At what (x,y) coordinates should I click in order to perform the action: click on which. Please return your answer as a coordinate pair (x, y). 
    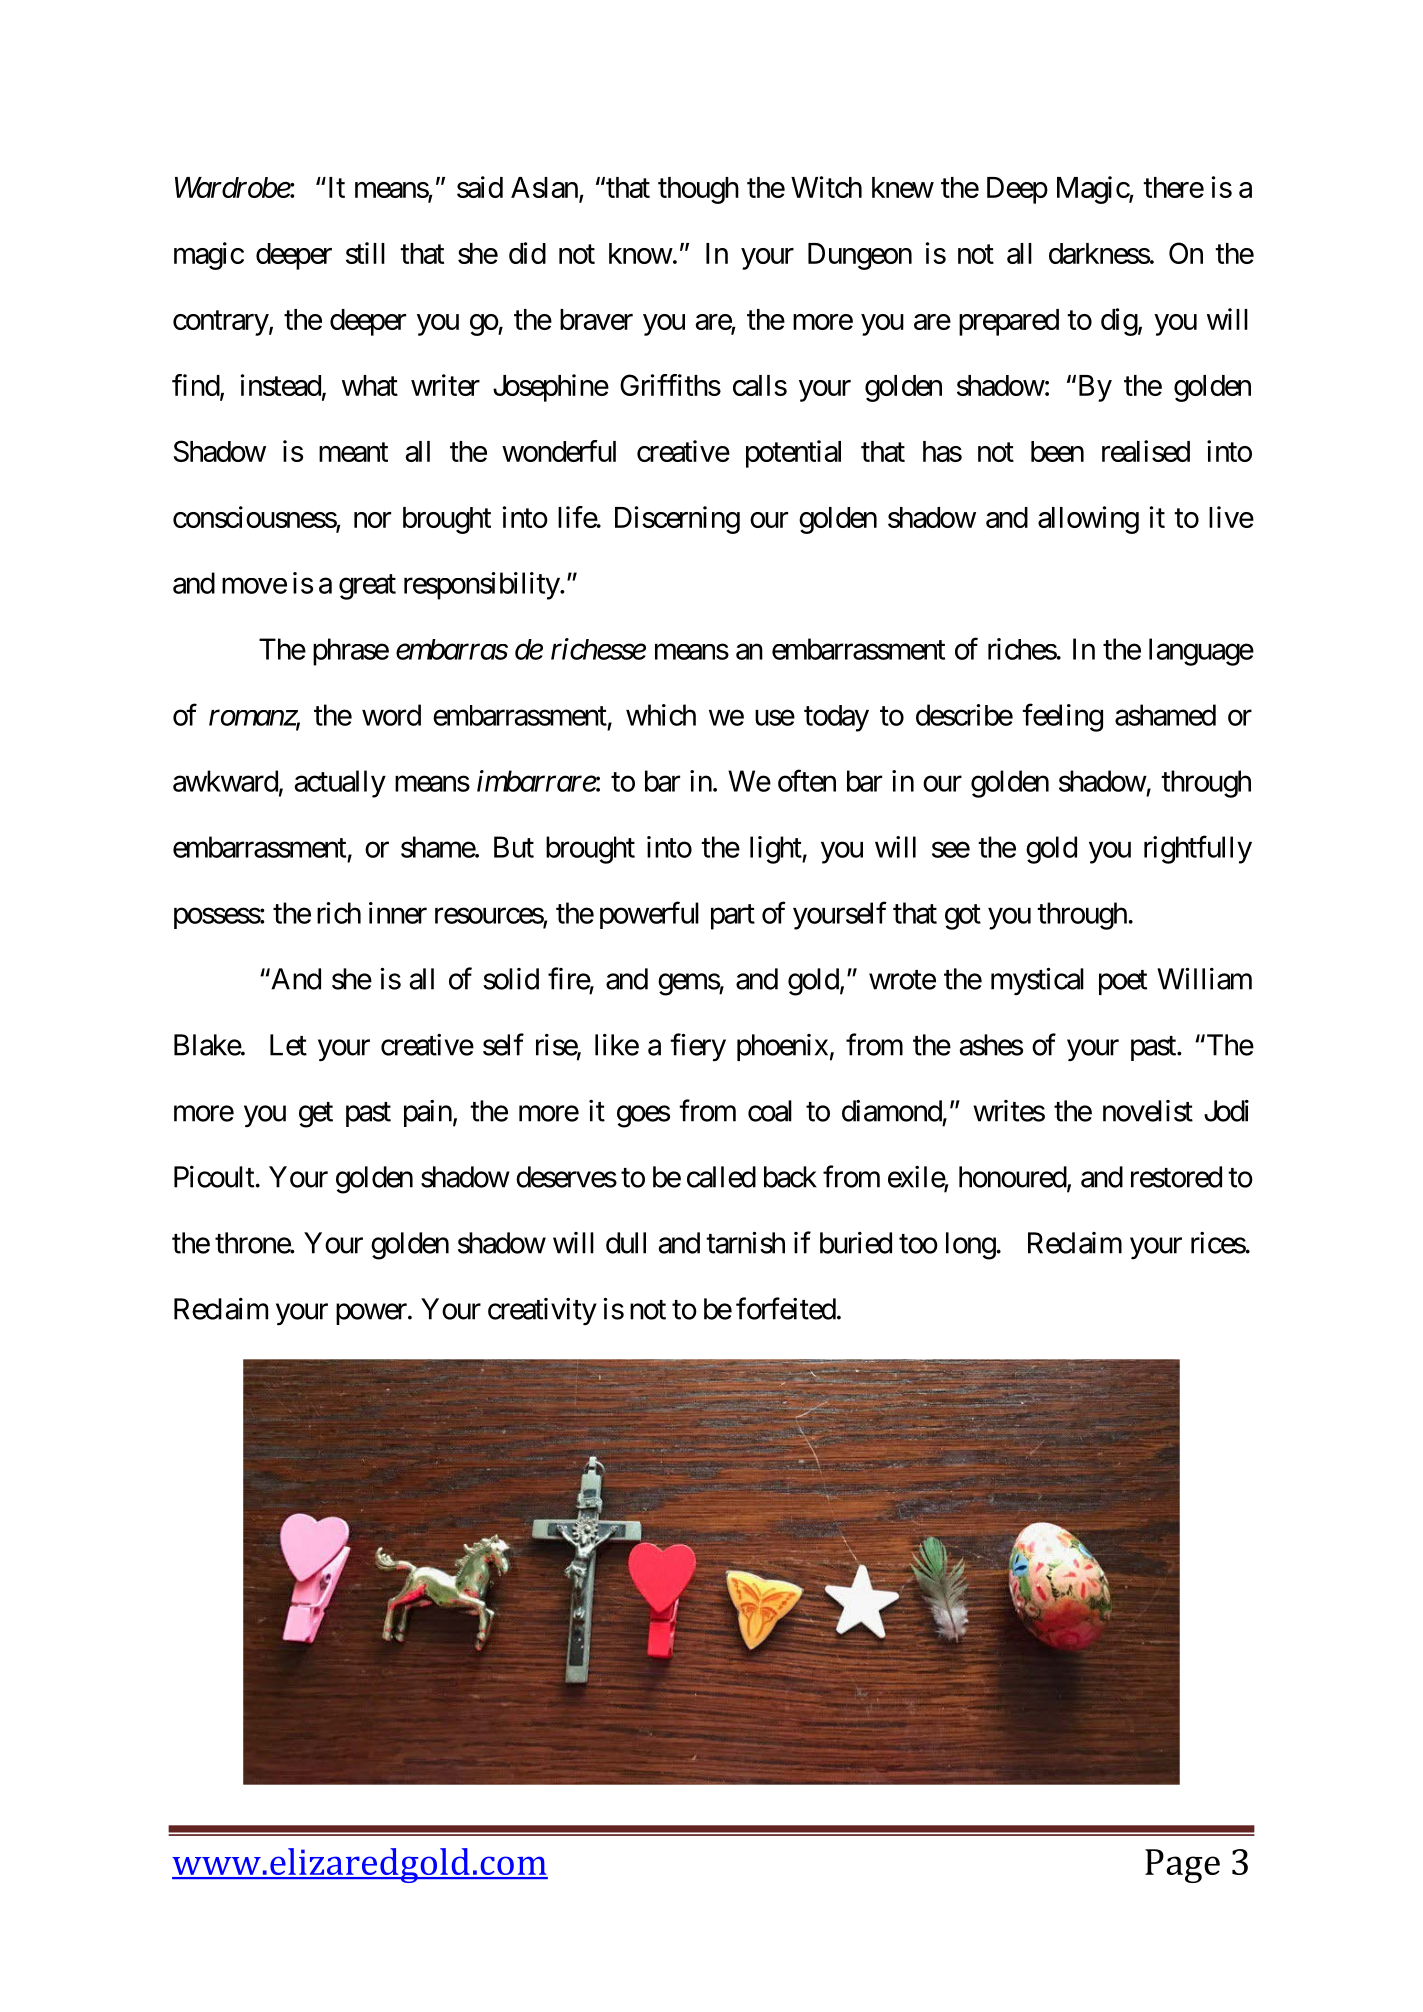
    Looking at the image, I should click on (661, 715).
